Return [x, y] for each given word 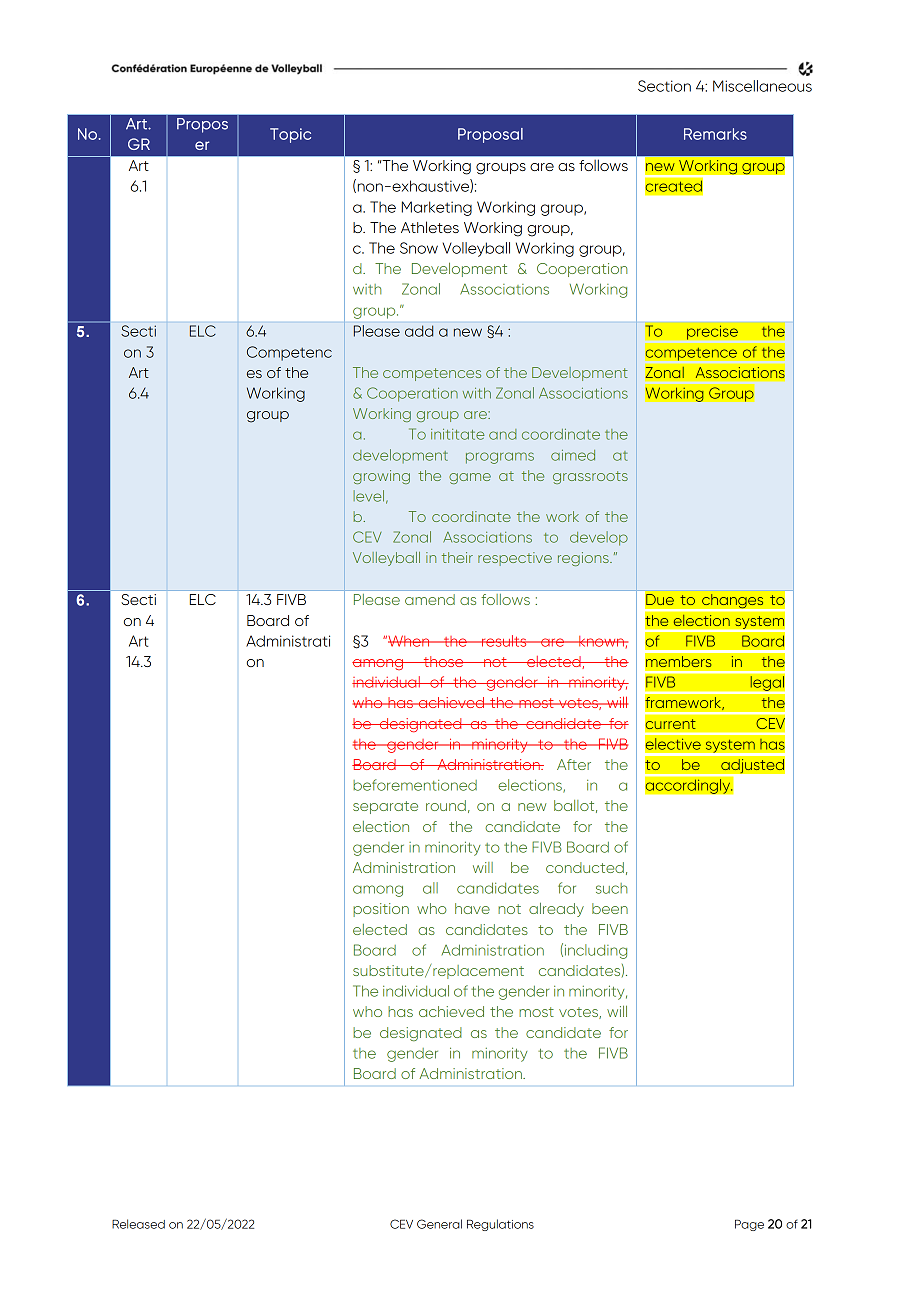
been [610, 908]
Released [138, 1224]
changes [733, 602]
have [472, 908]
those [443, 661]
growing [381, 477]
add [419, 331]
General [439, 1224]
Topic [290, 135]
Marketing [437, 208]
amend [430, 599]
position [381, 910]
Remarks [715, 134]
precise [712, 332]
